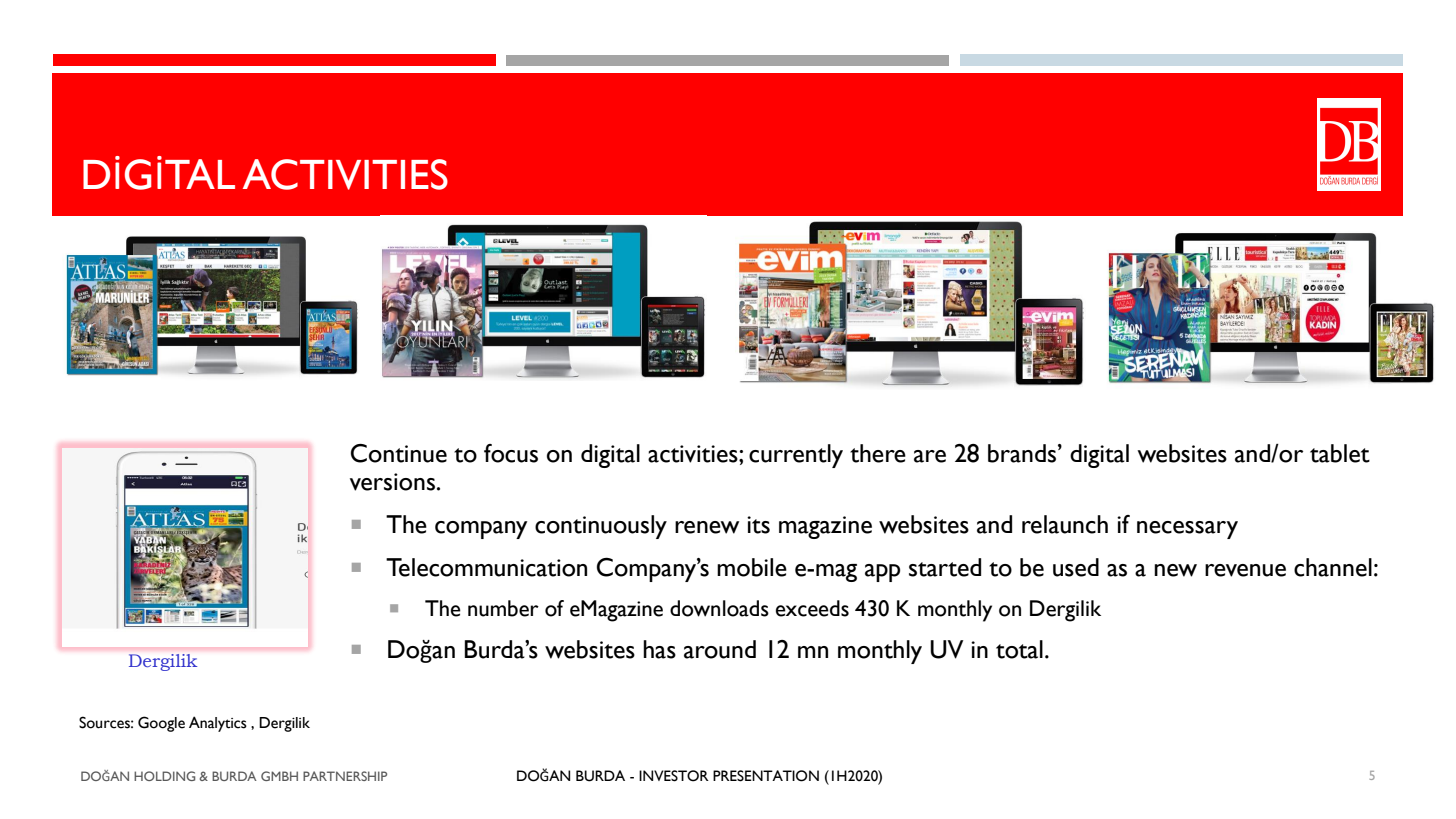 This page has width=1456, height=819. What do you see at coordinates (659, 649) in the page?
I see `has` at bounding box center [659, 649].
